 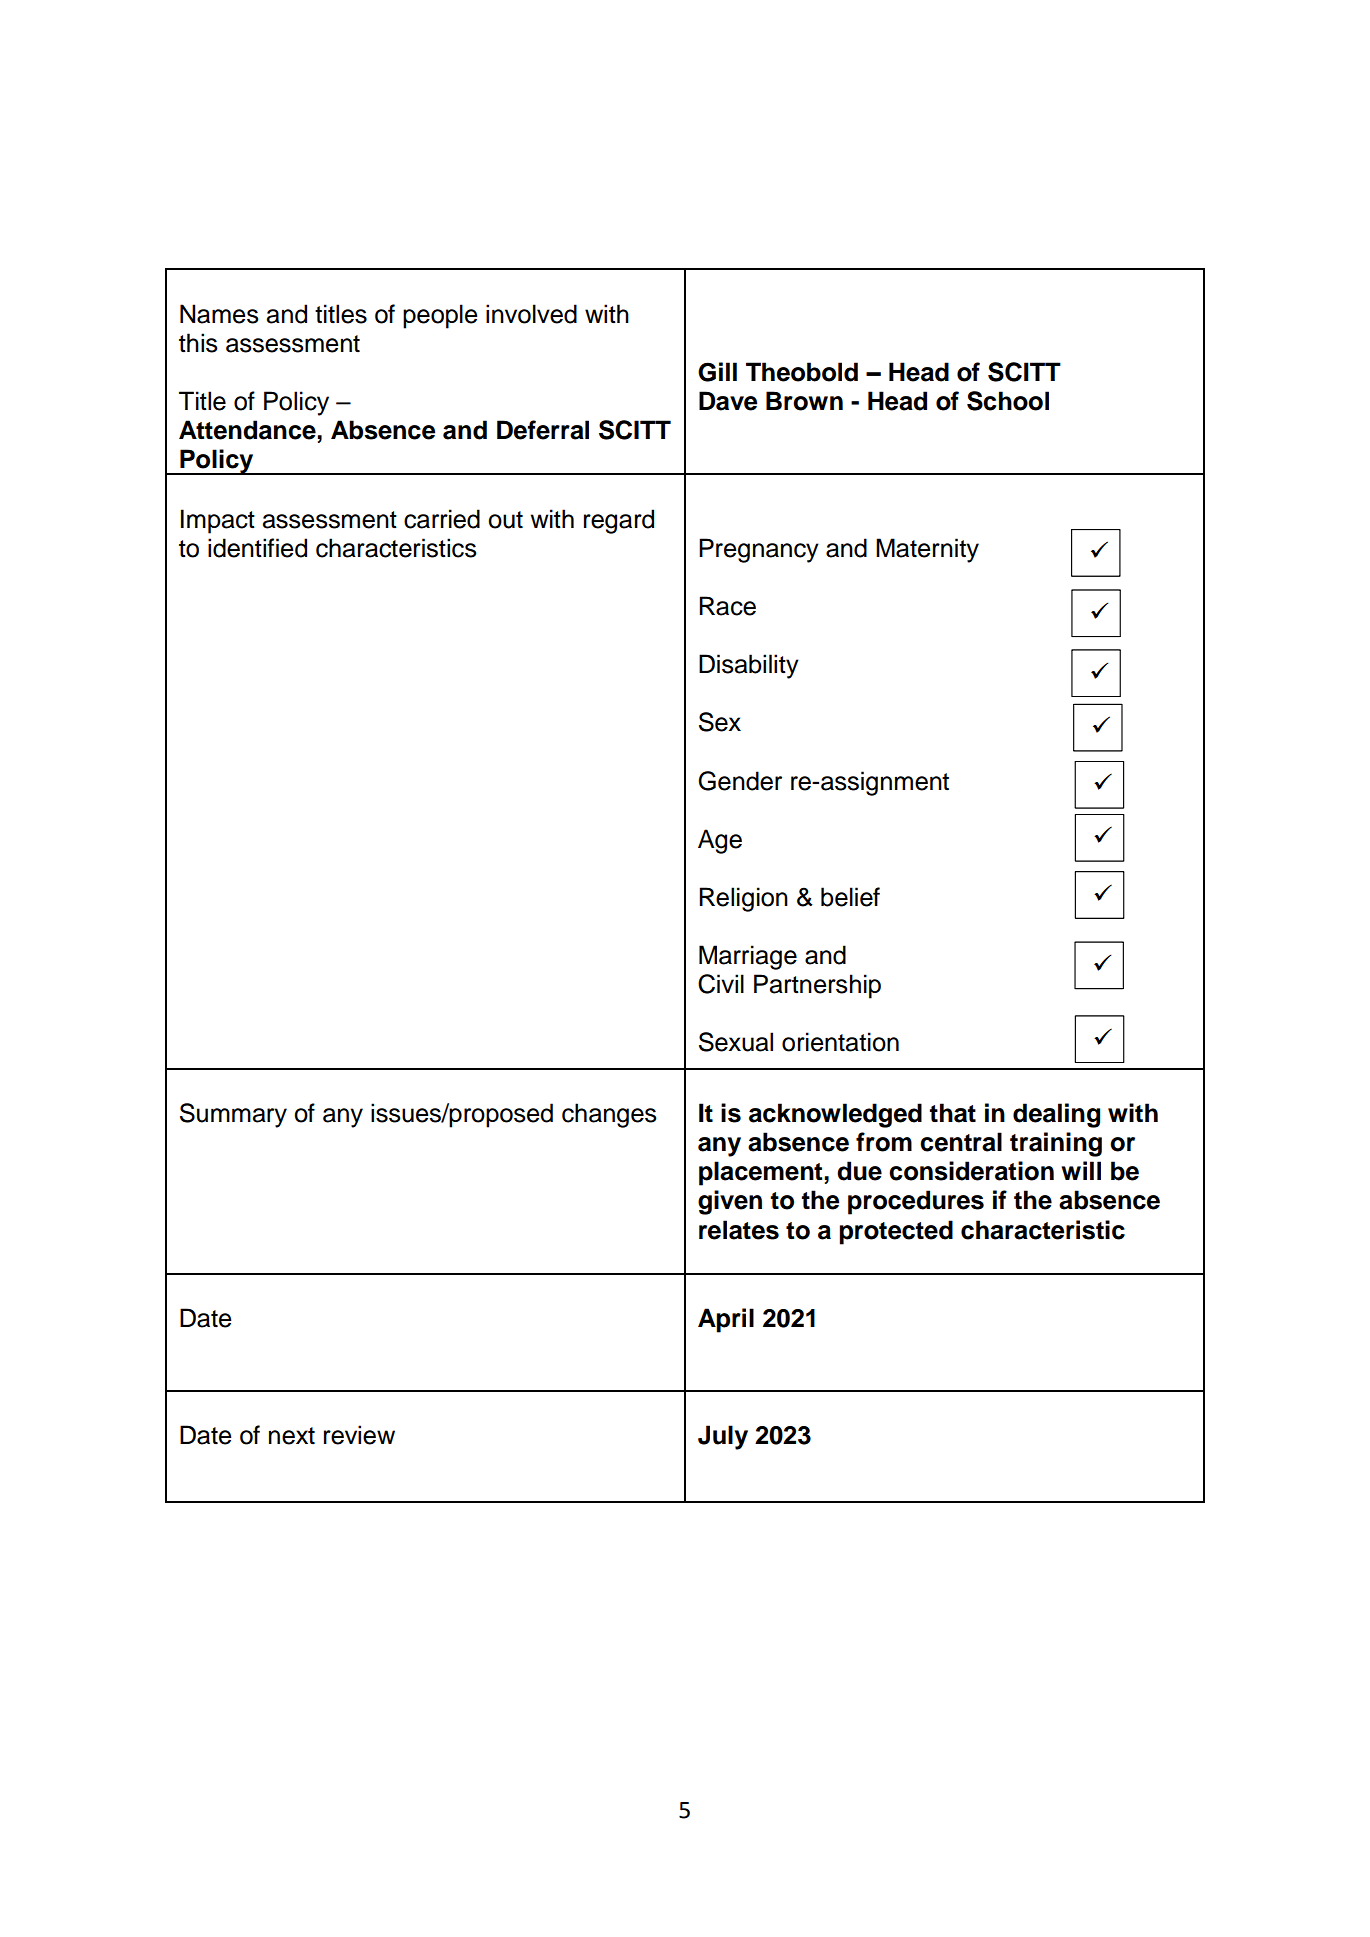 I want to click on next, so click(x=292, y=1436).
